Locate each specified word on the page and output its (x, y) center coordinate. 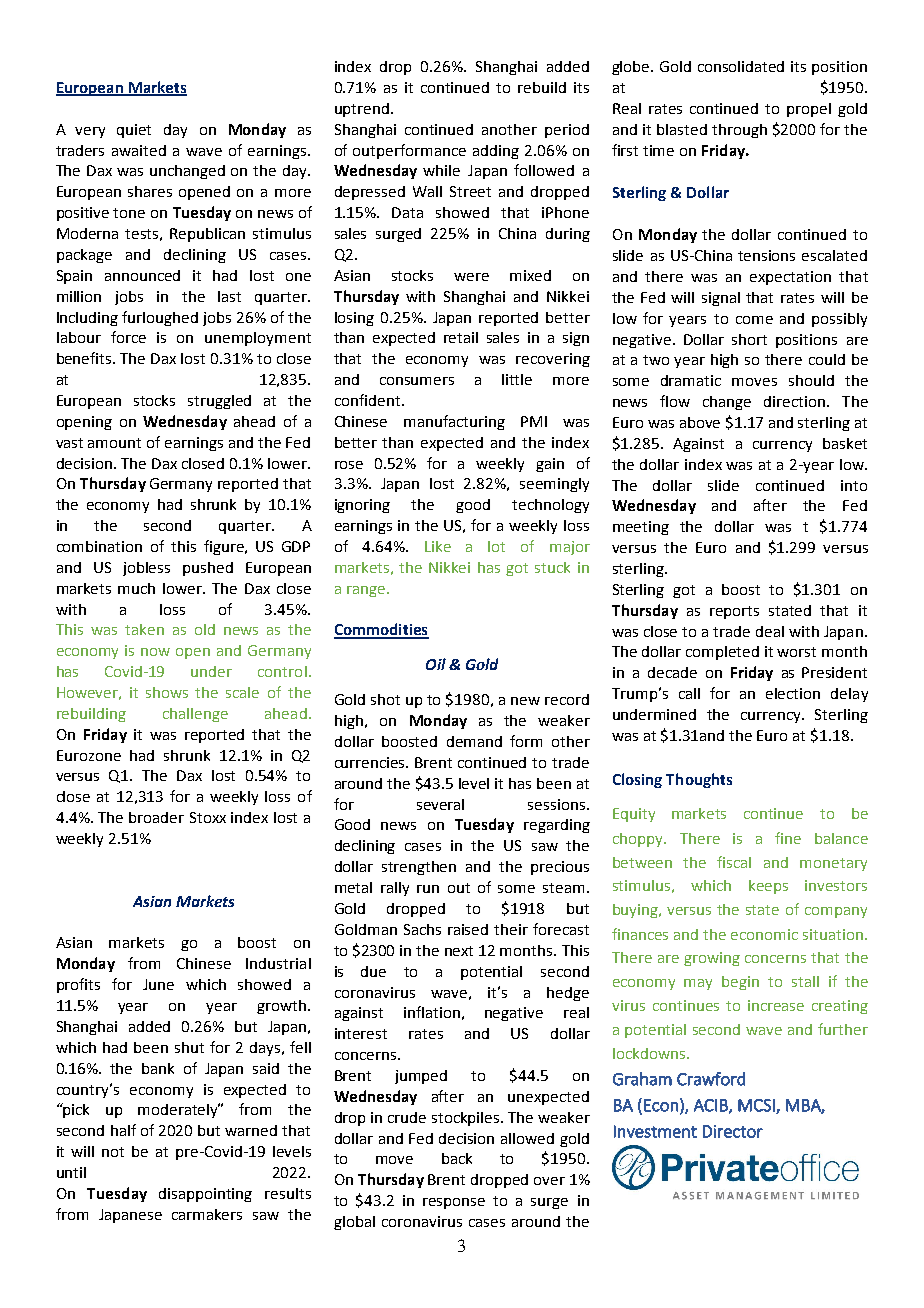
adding (496, 152)
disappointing (205, 1195)
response (454, 1203)
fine (788, 838)
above (700, 422)
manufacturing (454, 422)
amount (114, 443)
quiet (134, 131)
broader (156, 817)
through (739, 131)
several (440, 804)
